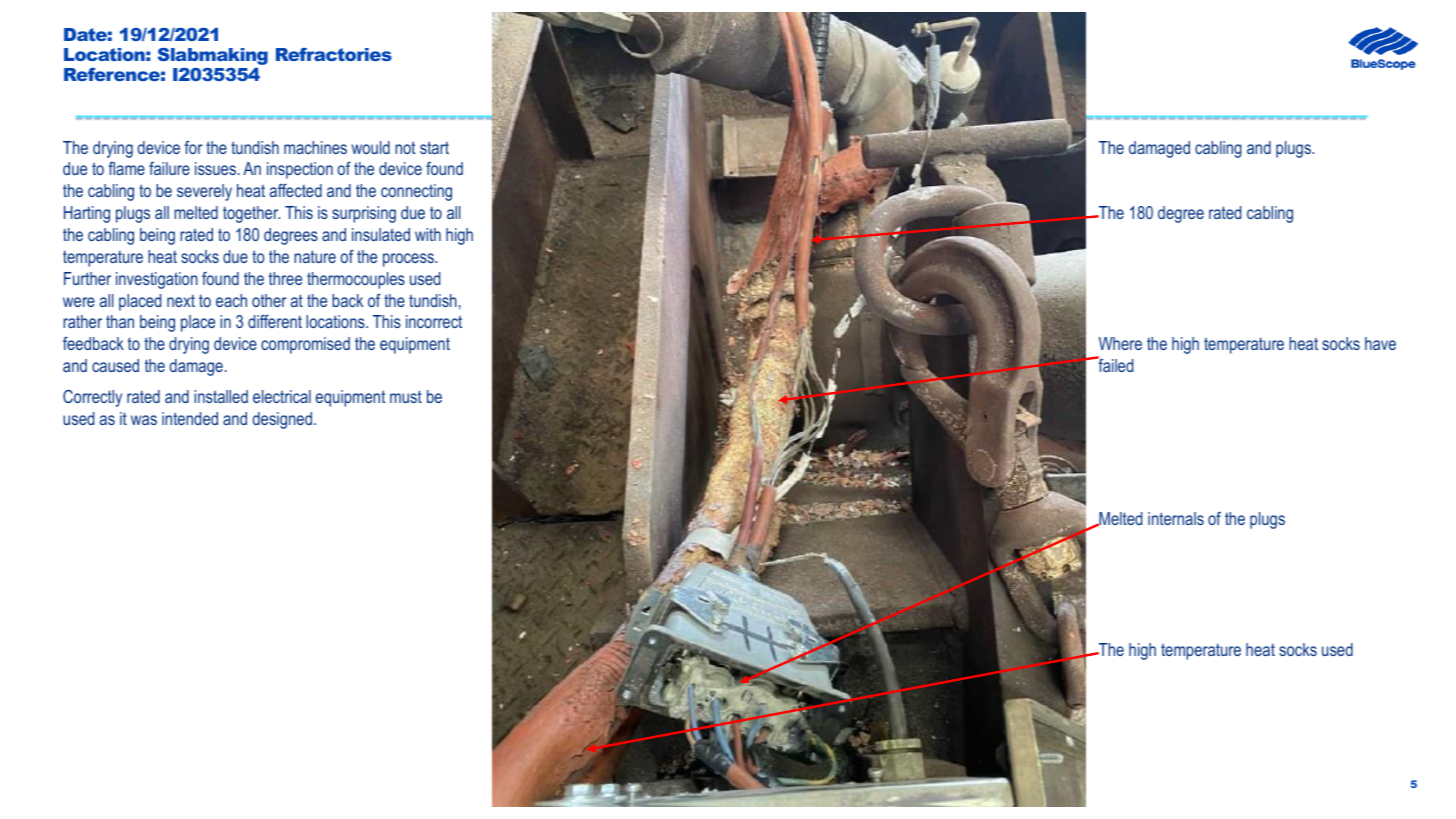 The image size is (1456, 819). What do you see at coordinates (1114, 364) in the screenshot?
I see `failed` at bounding box center [1114, 364].
